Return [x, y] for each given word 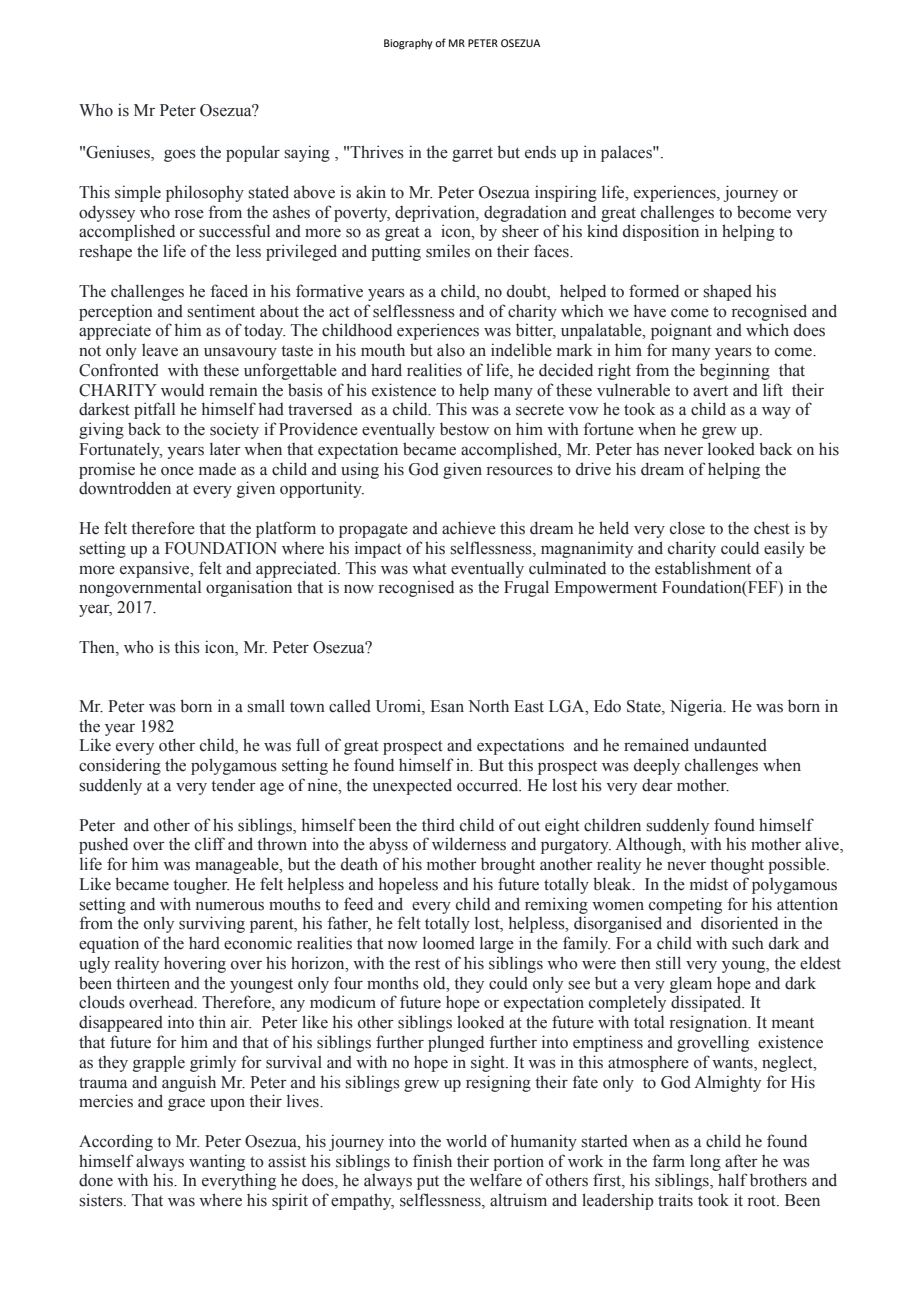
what [429, 568]
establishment [703, 568]
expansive [156, 569]
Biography [408, 44]
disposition [661, 232]
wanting [217, 1162]
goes [180, 156]
